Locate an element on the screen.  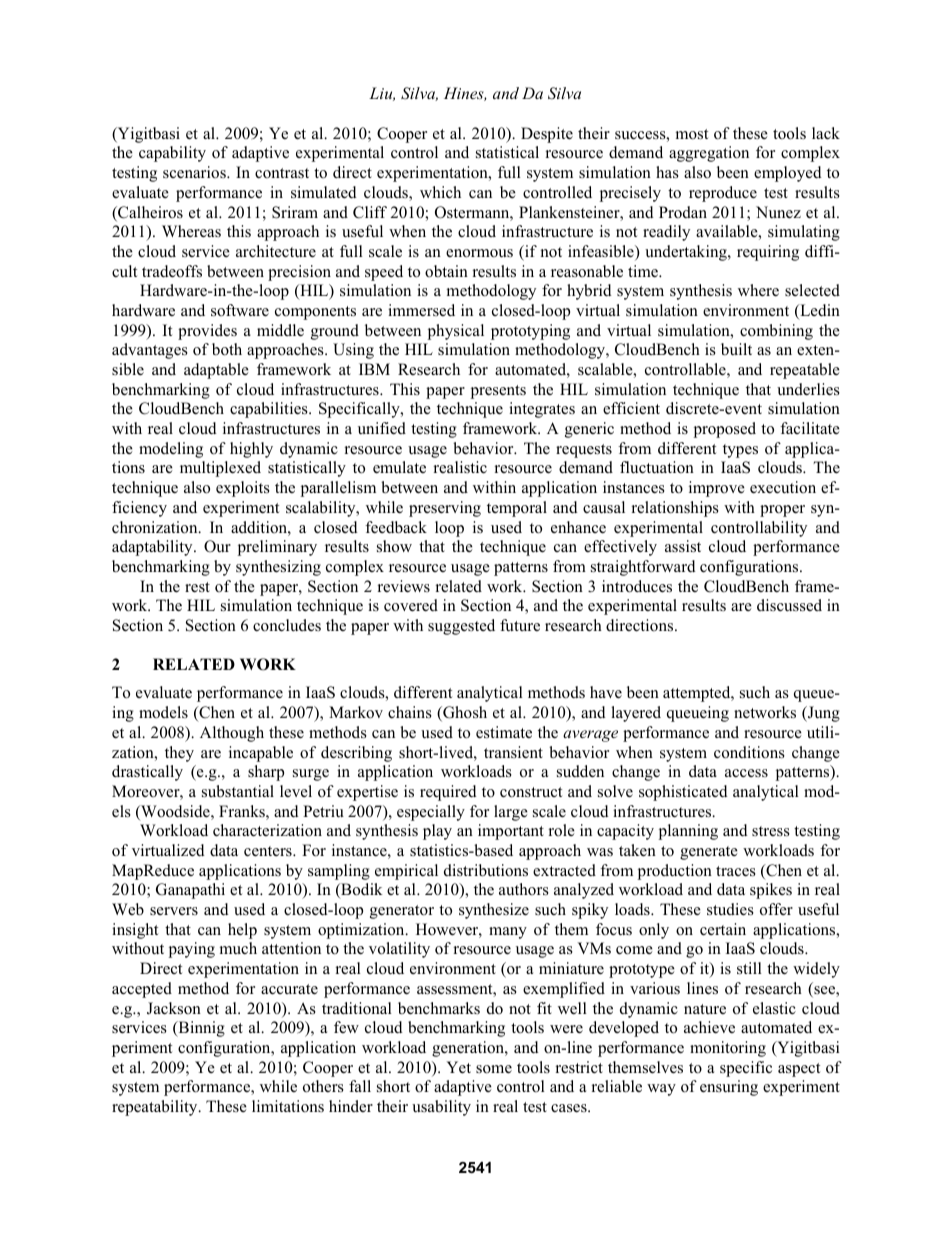
centers is located at coordinates (269, 851).
